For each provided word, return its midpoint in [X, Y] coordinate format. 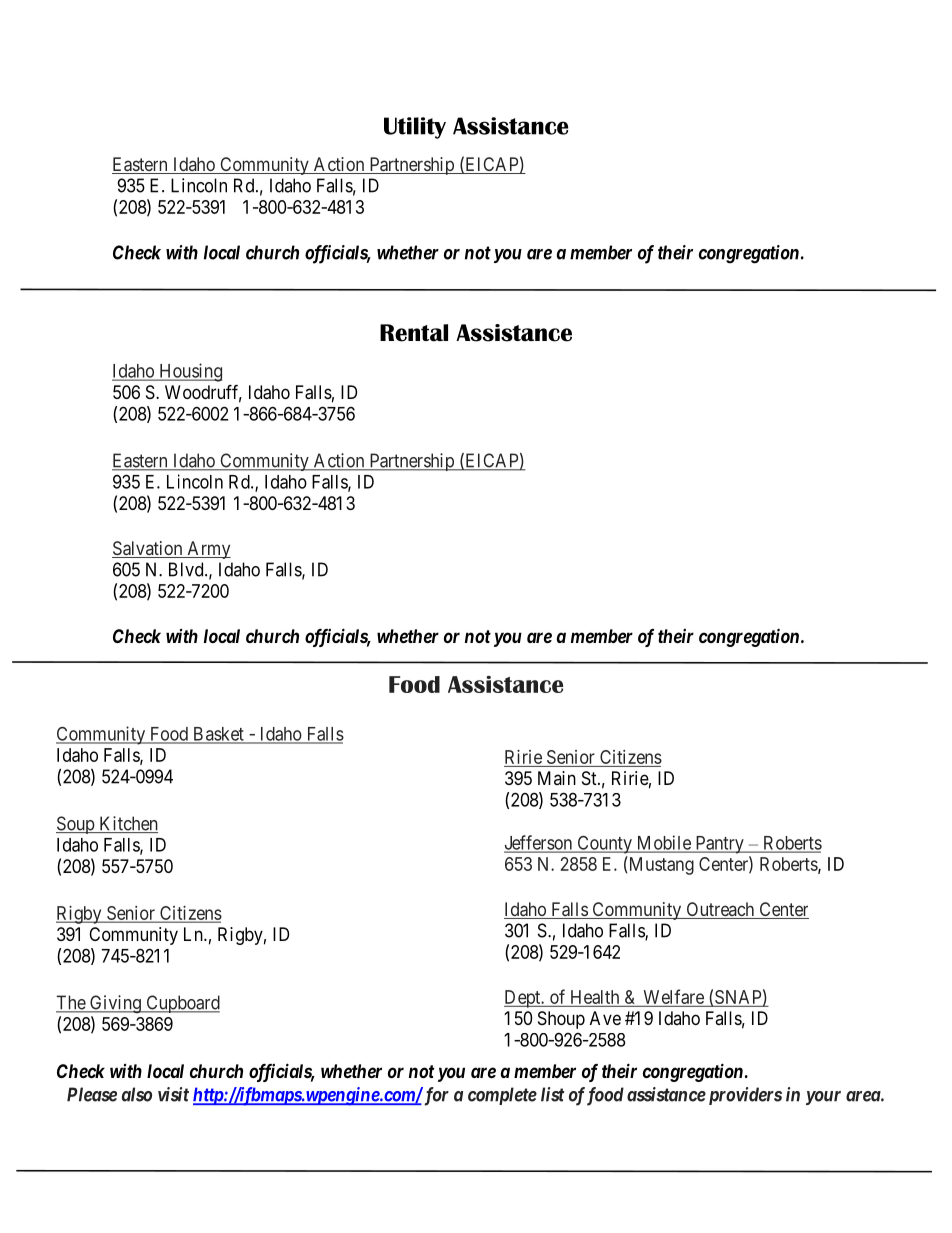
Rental [414, 333]
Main [557, 778]
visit [173, 1094]
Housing [189, 372]
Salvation [148, 549]
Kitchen [127, 824]
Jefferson [539, 843]
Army [208, 550]
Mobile [663, 843]
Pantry [719, 845]
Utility [415, 128]
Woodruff [203, 393]
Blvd [187, 569]
